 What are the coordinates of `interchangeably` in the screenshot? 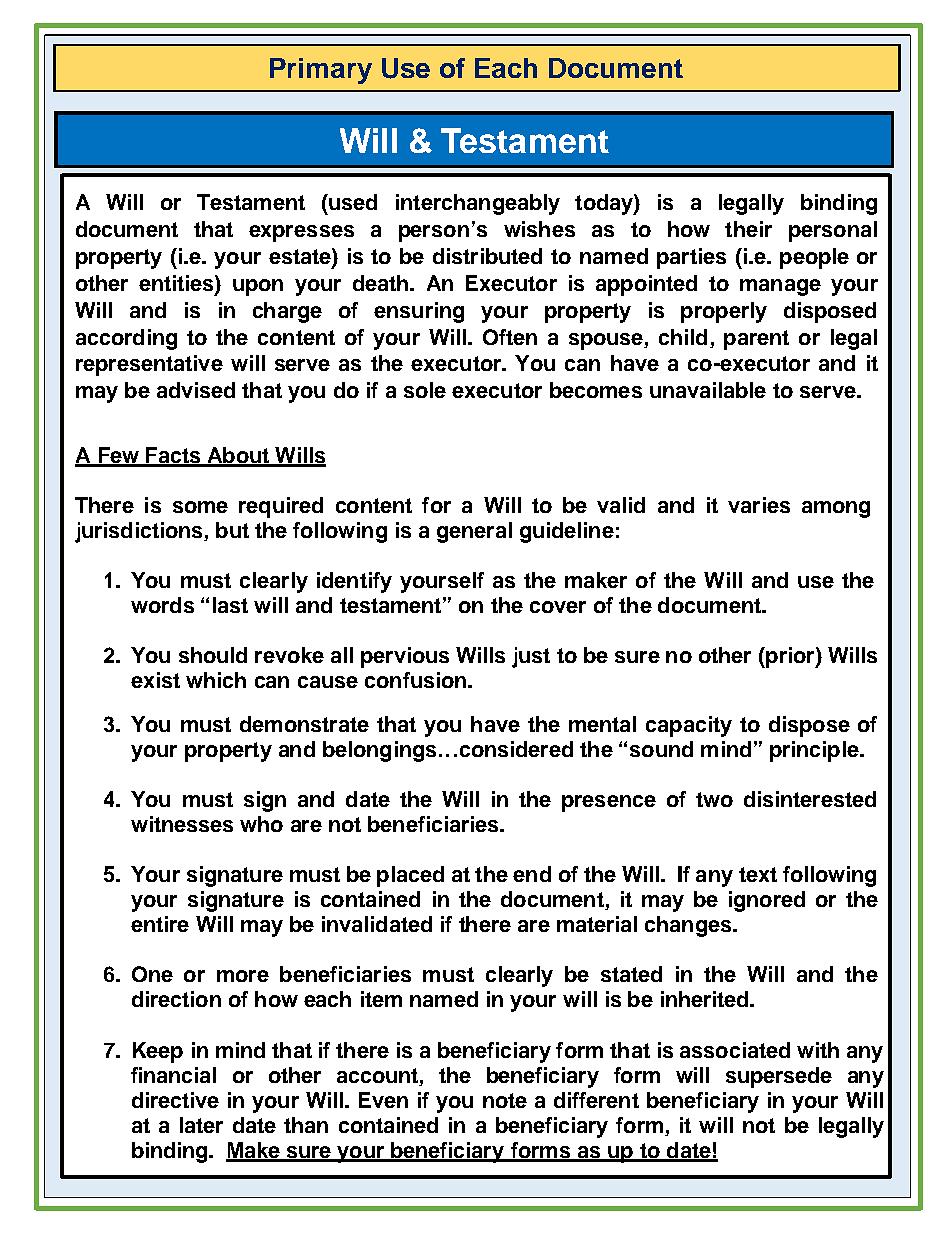 It's located at (478, 204).
